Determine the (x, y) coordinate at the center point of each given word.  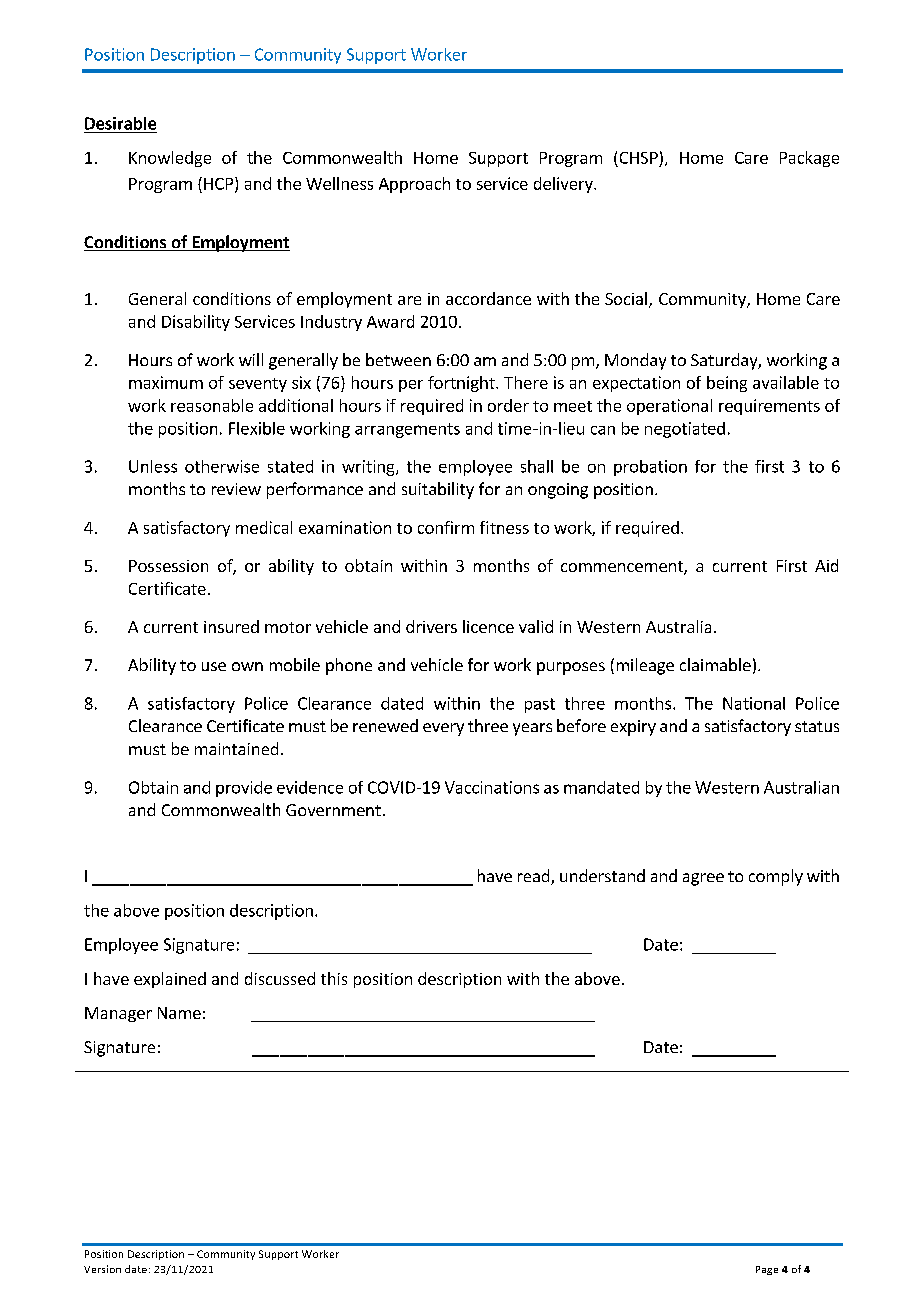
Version (102, 1269)
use (214, 666)
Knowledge (170, 159)
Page (767, 1270)
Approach (414, 185)
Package (809, 159)
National (754, 703)
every (443, 729)
